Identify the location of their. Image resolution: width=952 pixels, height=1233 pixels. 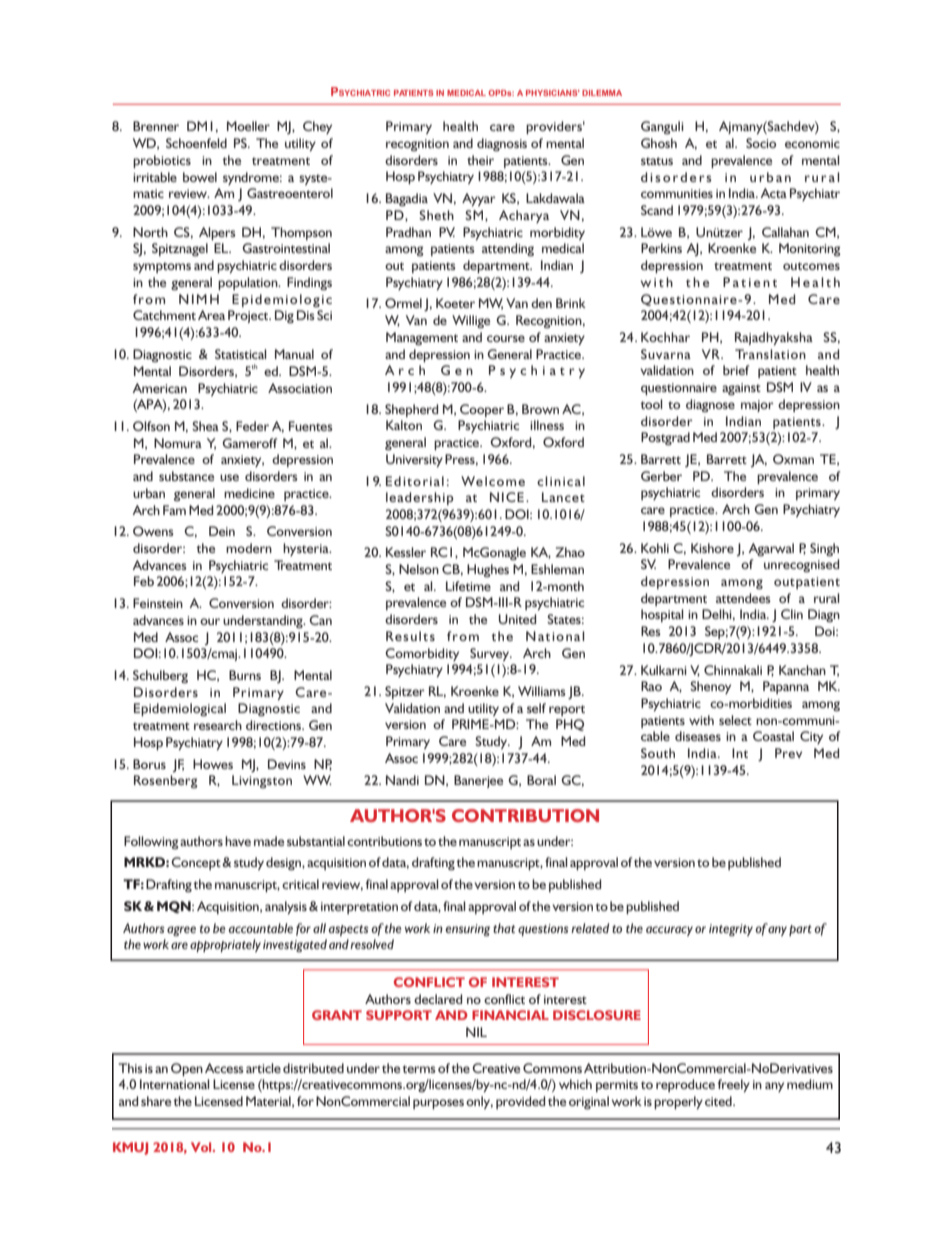
(480, 160).
